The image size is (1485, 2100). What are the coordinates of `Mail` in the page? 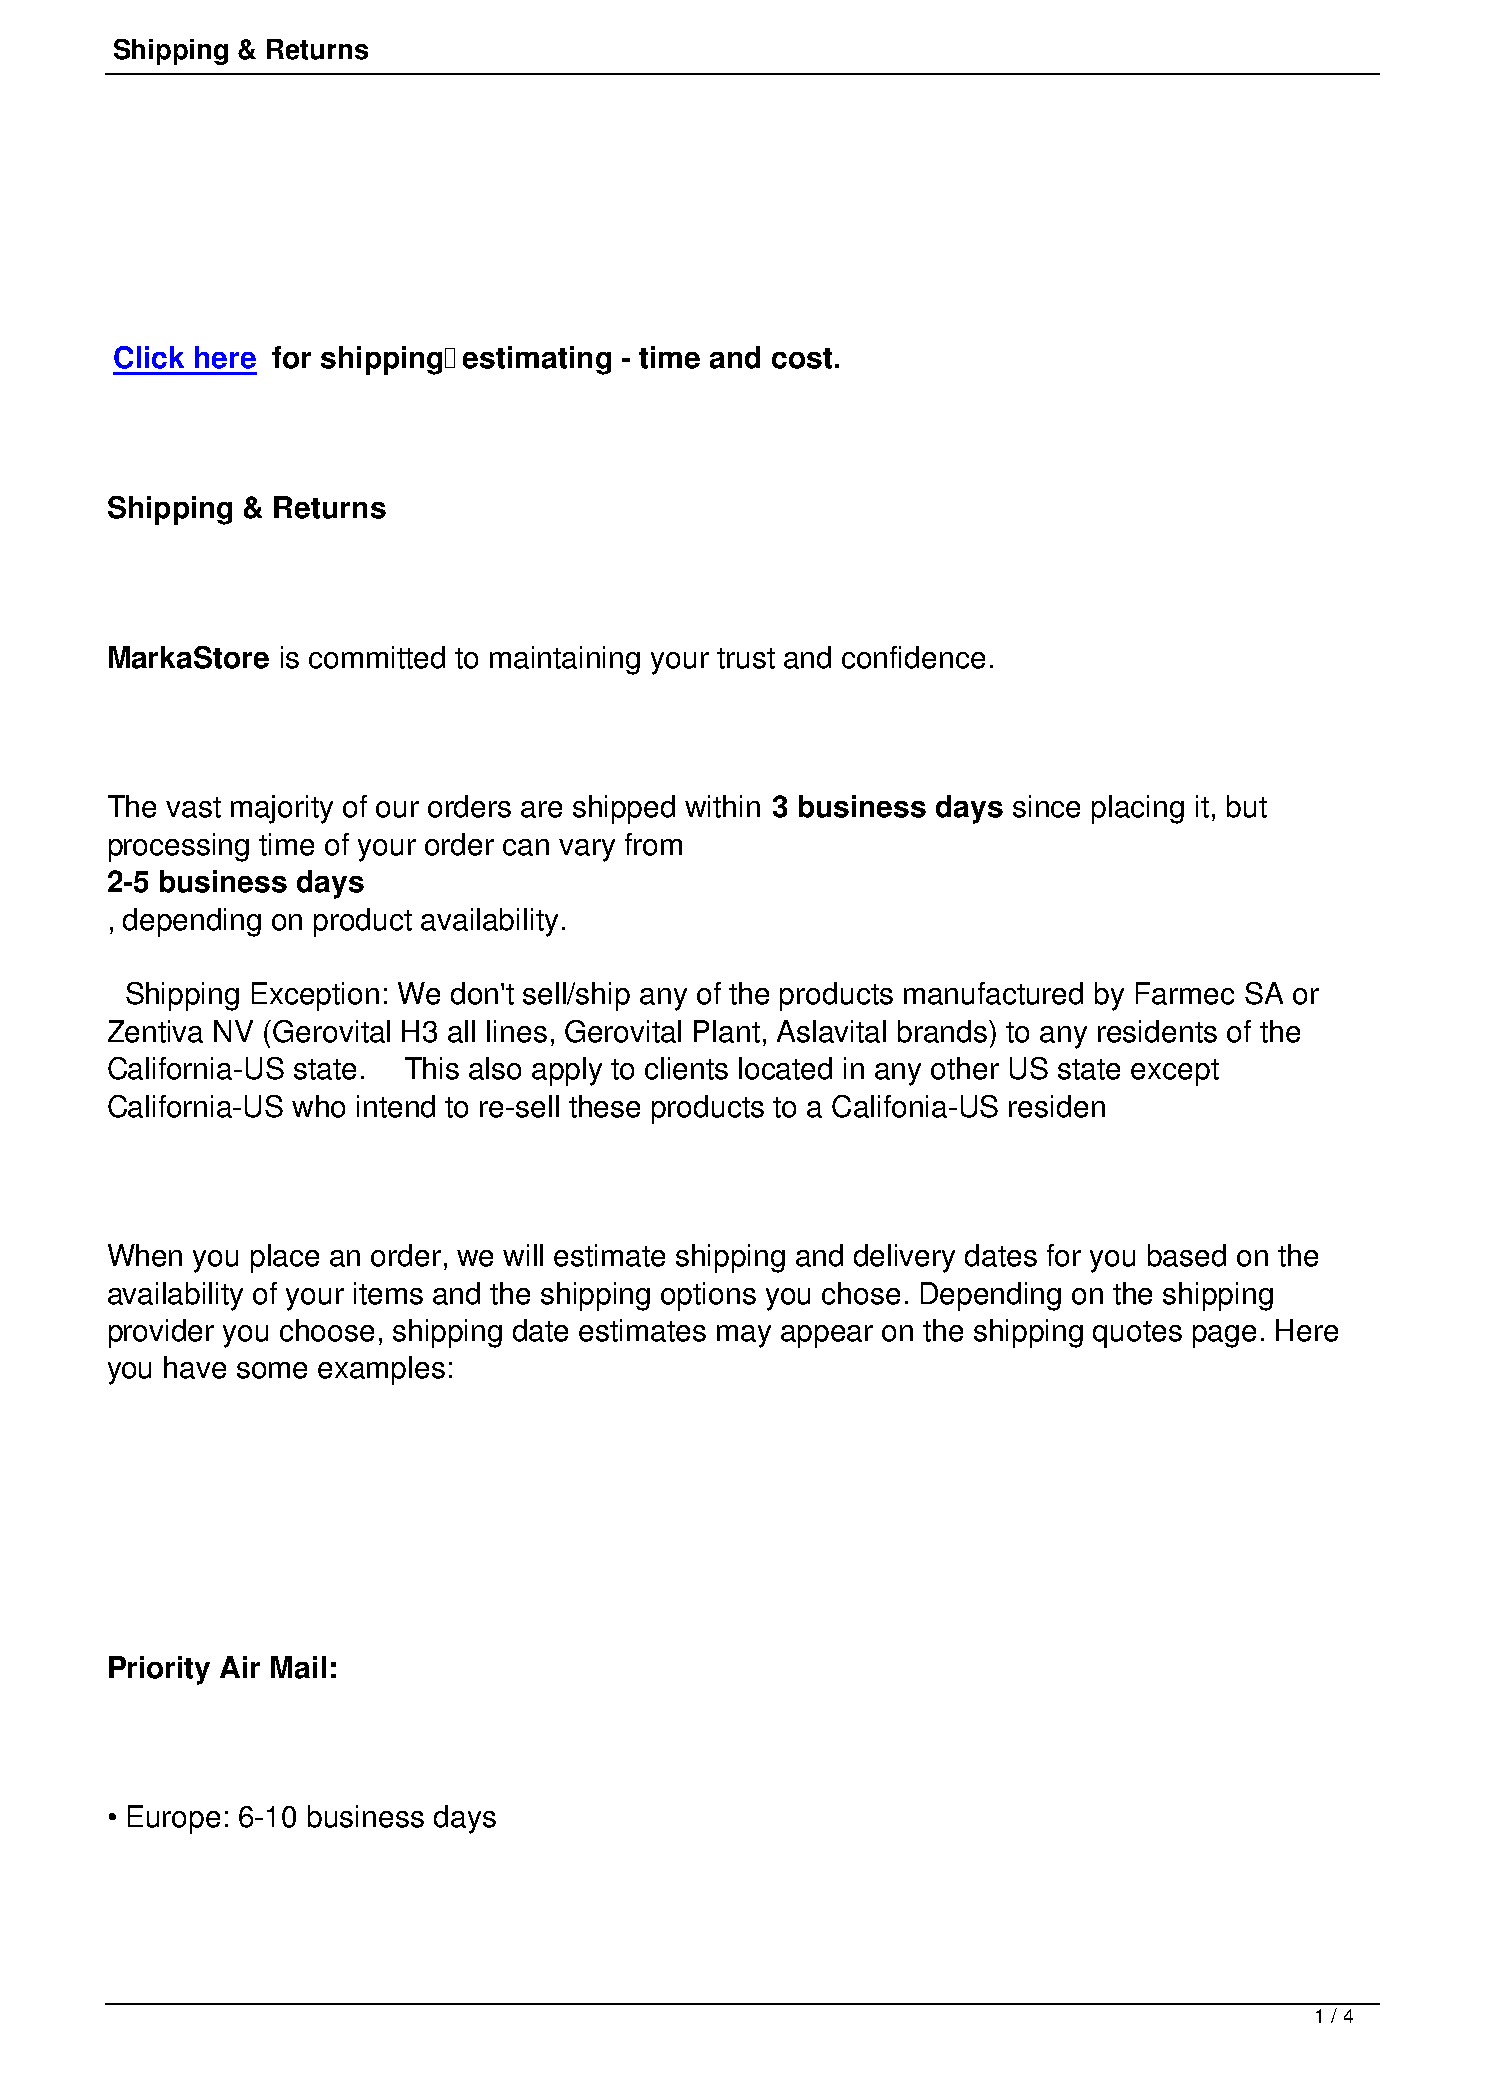 It's located at (298, 1667).
